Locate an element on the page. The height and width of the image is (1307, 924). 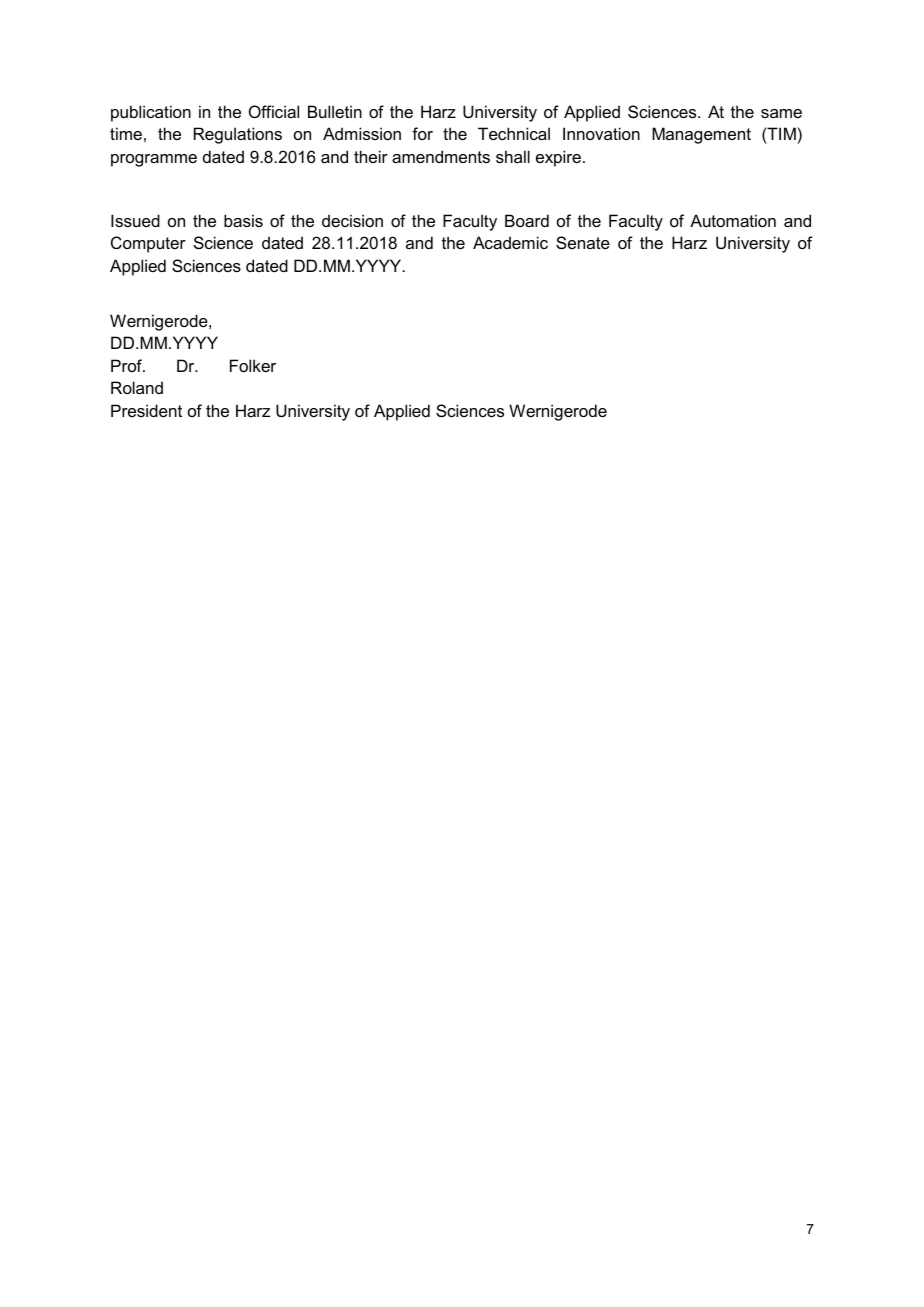
publication is located at coordinates (151, 113).
